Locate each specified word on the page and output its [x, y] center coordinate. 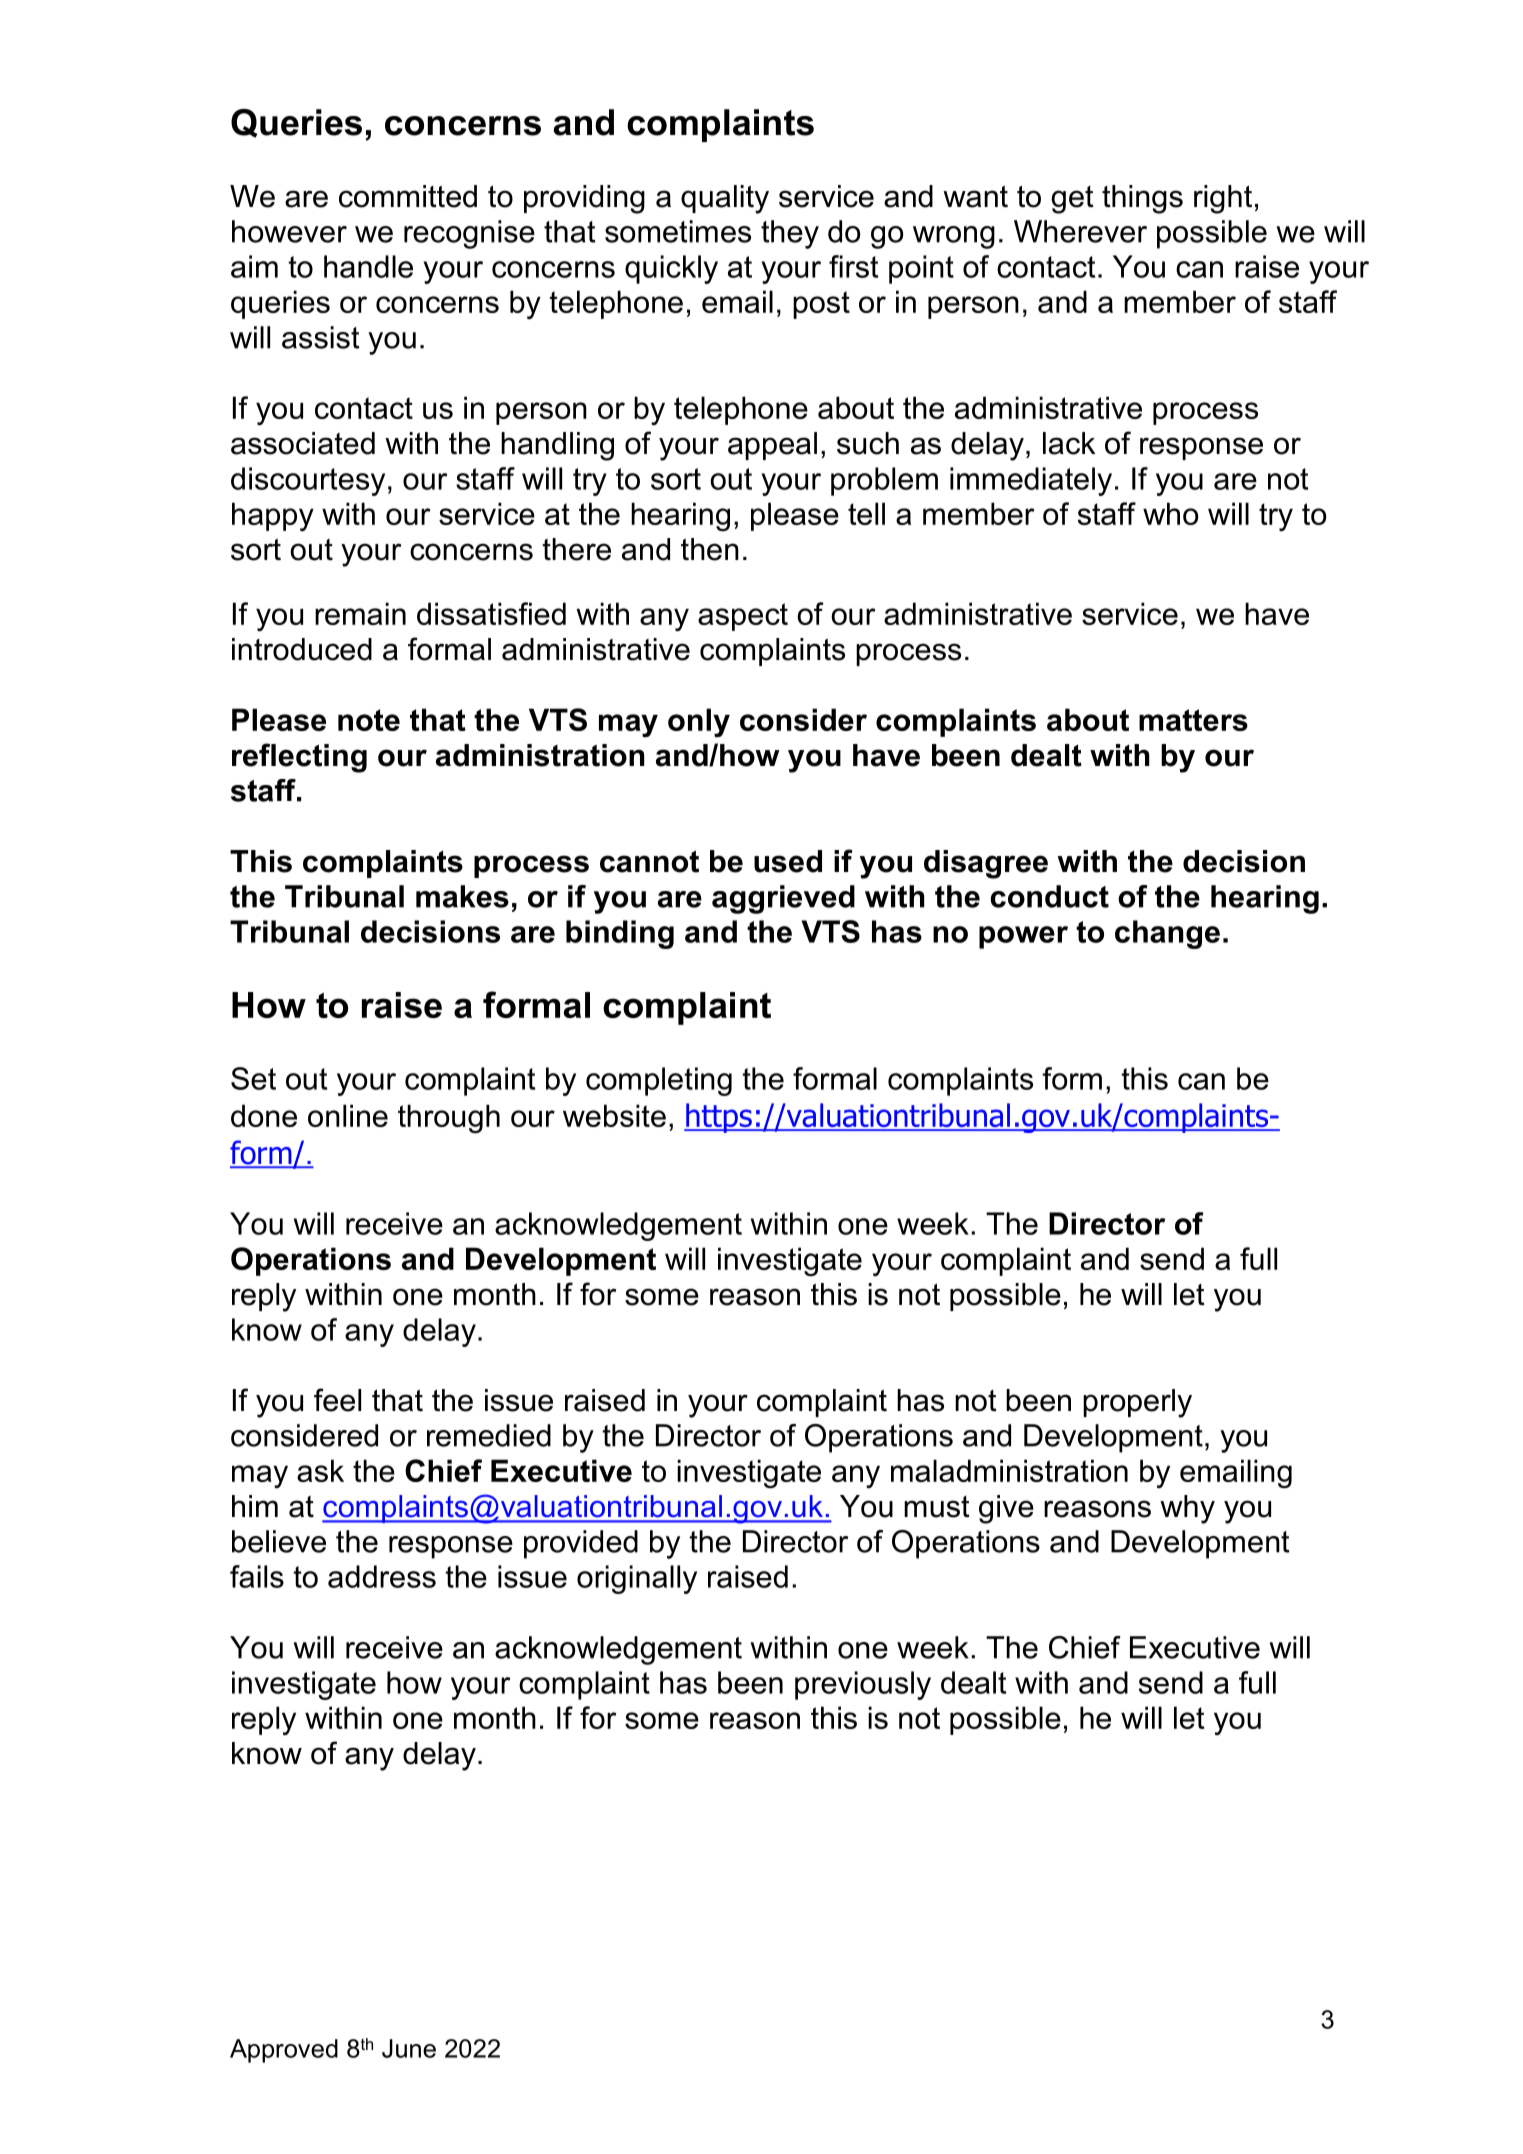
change [1167, 934]
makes [462, 896]
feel [337, 1400]
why [1187, 1509]
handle [368, 266]
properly [1137, 1403]
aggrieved [783, 899]
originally [637, 1579]
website [614, 1115]
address [382, 1576]
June [409, 2048]
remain [360, 613]
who [1170, 513]
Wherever [1080, 231]
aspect [743, 617]
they [790, 234]
